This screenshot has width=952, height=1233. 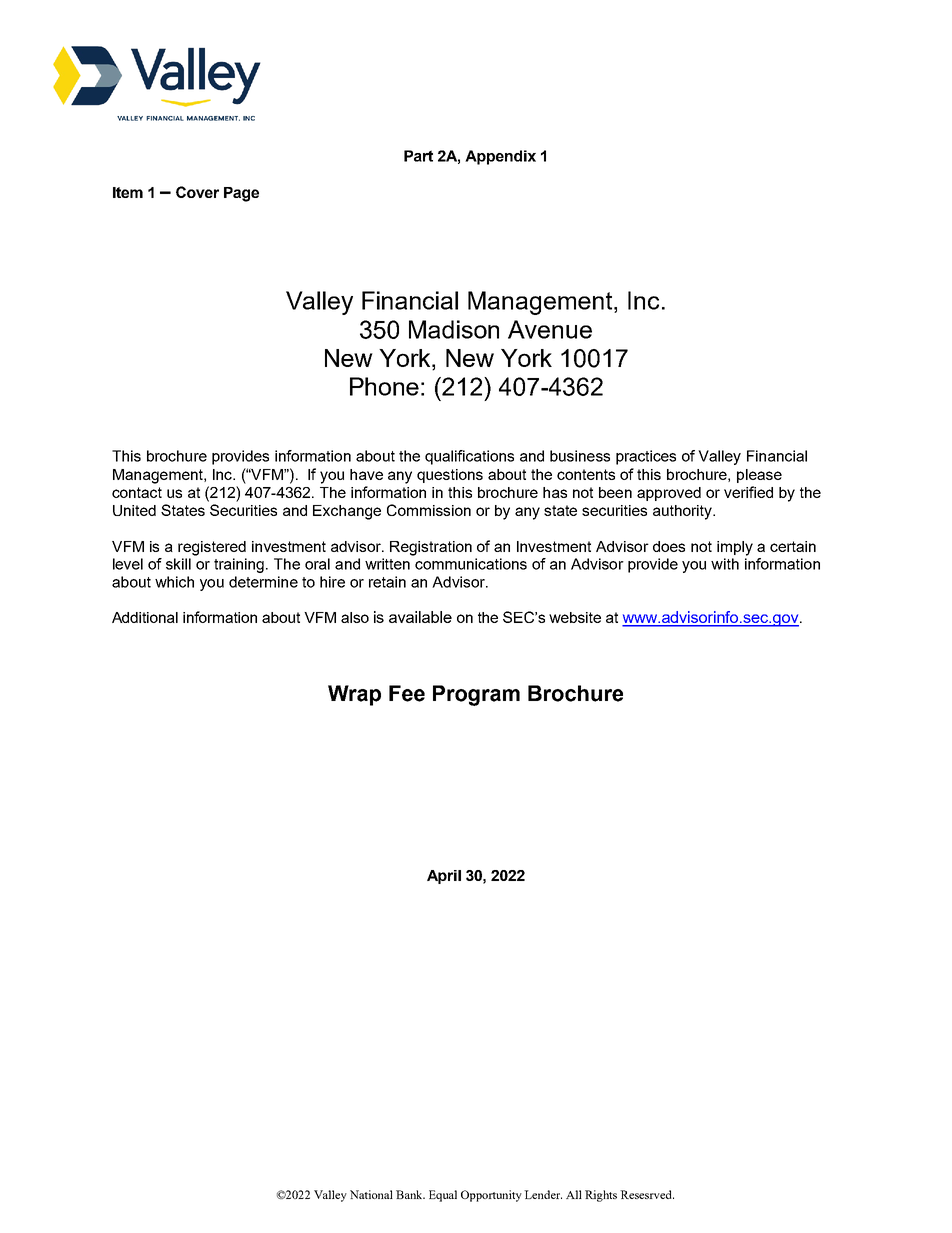 What do you see at coordinates (212, 548) in the screenshot?
I see `registered` at bounding box center [212, 548].
